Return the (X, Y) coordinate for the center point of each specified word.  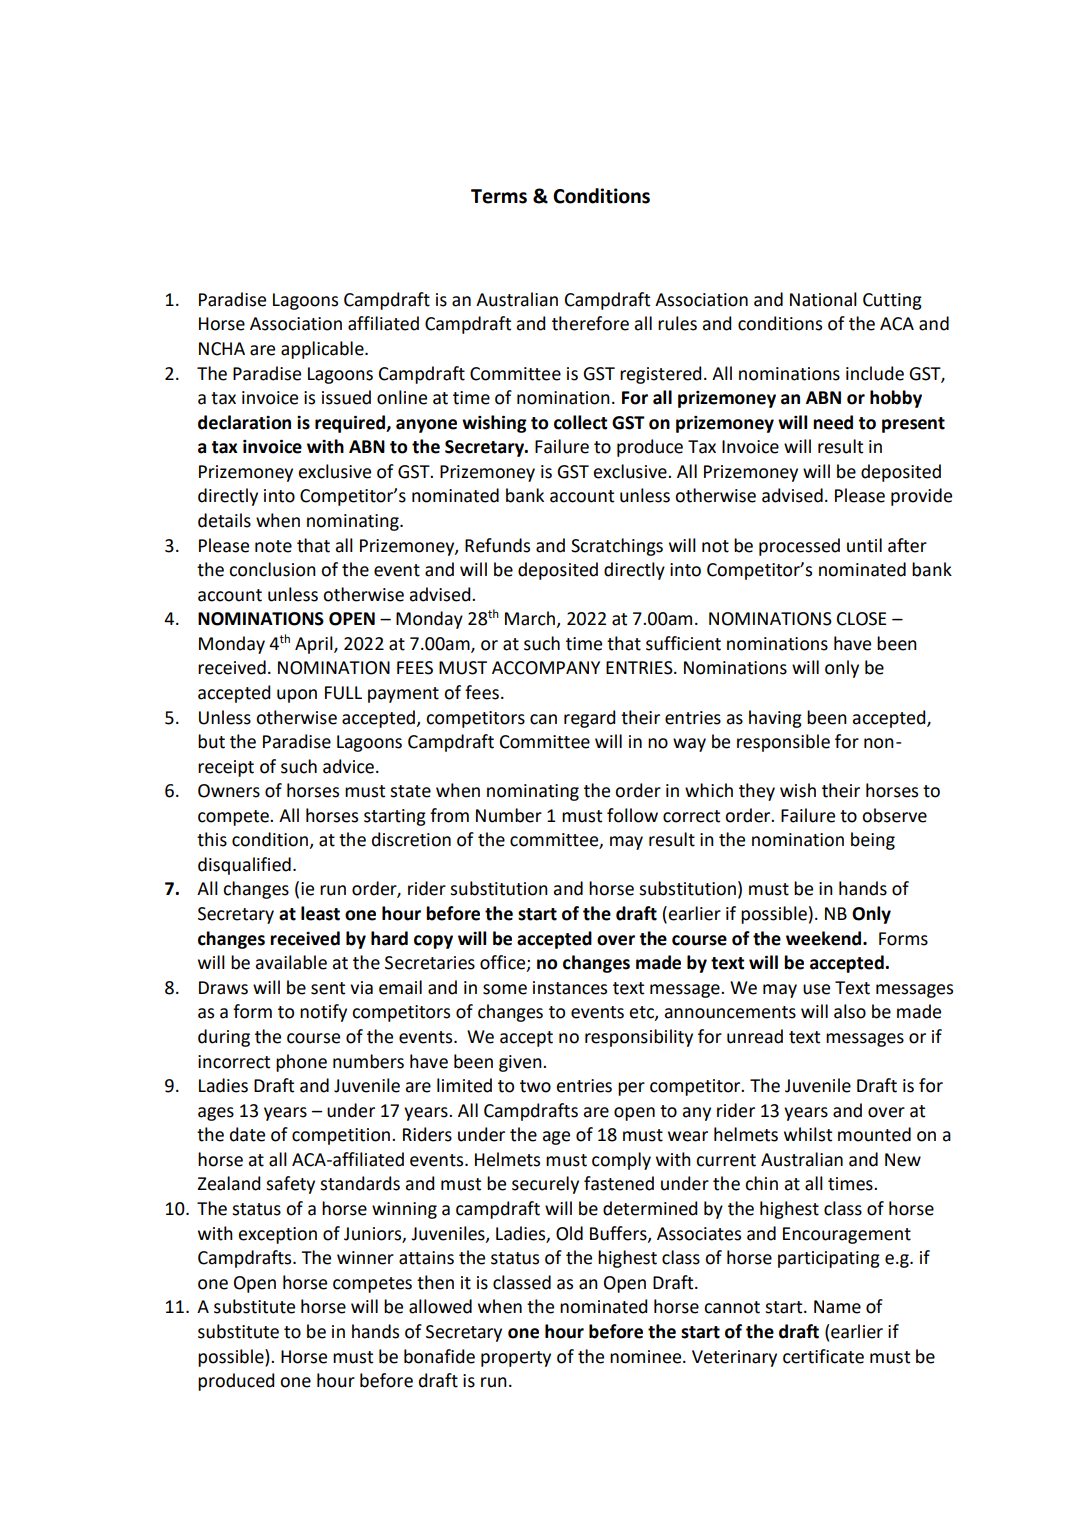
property (516, 1359)
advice (348, 766)
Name (837, 1307)
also (850, 1011)
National (823, 299)
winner (365, 1258)
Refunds (497, 545)
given (521, 1063)
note (273, 546)
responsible (783, 743)
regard (590, 719)
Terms (499, 196)
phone (301, 1063)
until (864, 545)
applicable (323, 350)
